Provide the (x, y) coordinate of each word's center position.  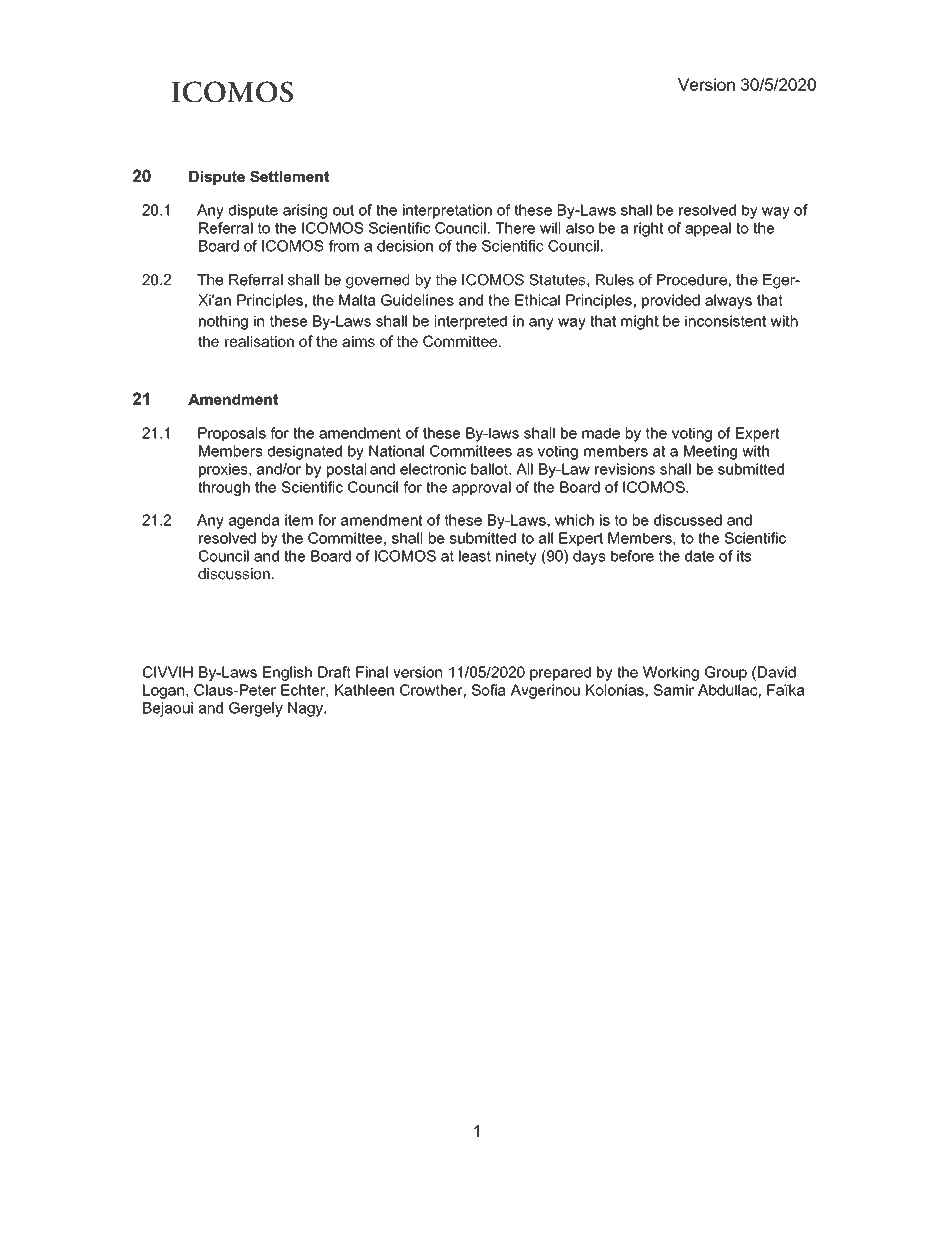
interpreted (471, 322)
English (287, 673)
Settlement (289, 176)
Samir (673, 690)
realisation (259, 341)
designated (305, 452)
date (699, 556)
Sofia (489, 690)
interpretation (447, 211)
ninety (516, 557)
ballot (490, 469)
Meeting (710, 452)
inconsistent (725, 321)
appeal (708, 229)
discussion (234, 574)
